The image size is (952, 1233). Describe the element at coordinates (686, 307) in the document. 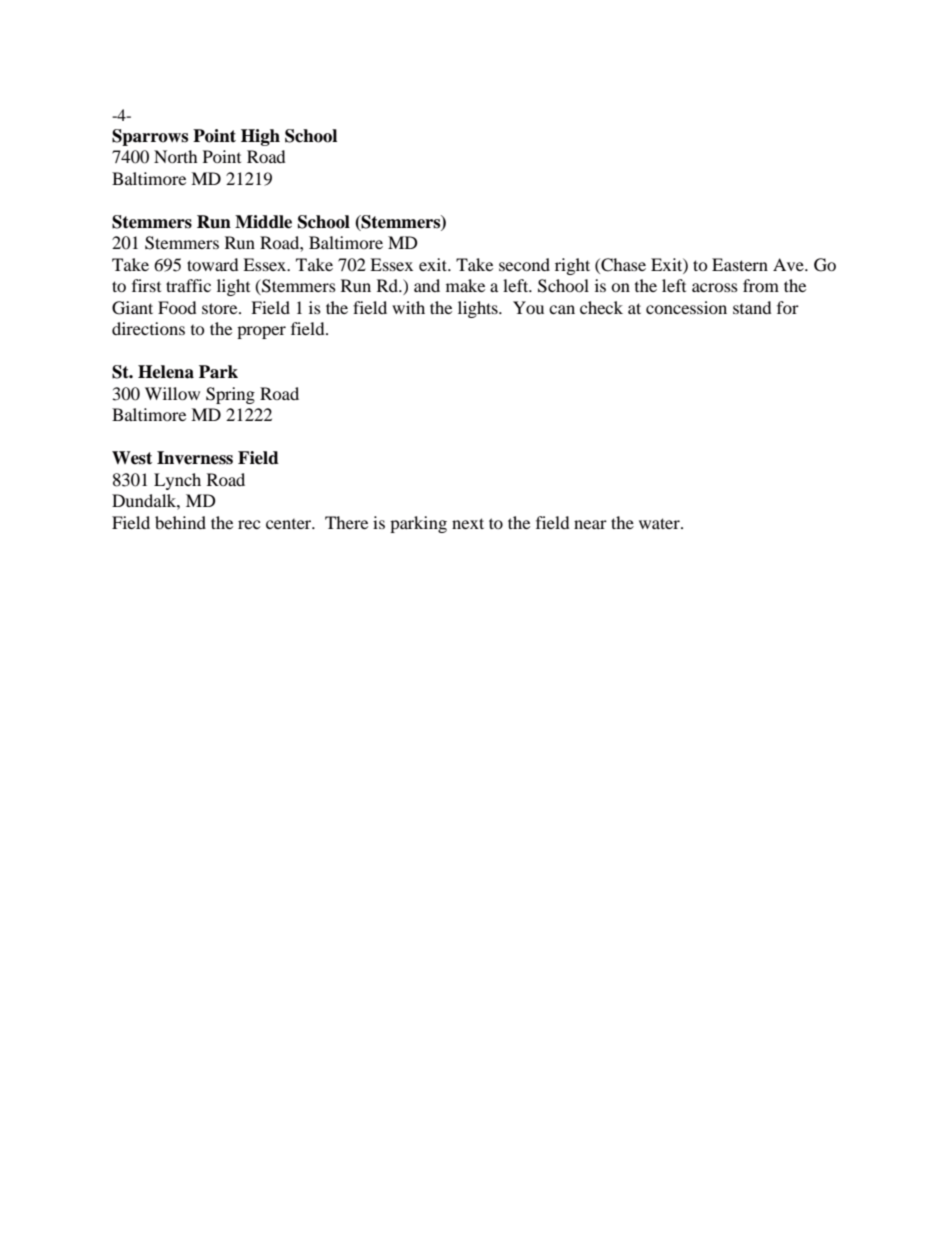

I see `concession` at that location.
